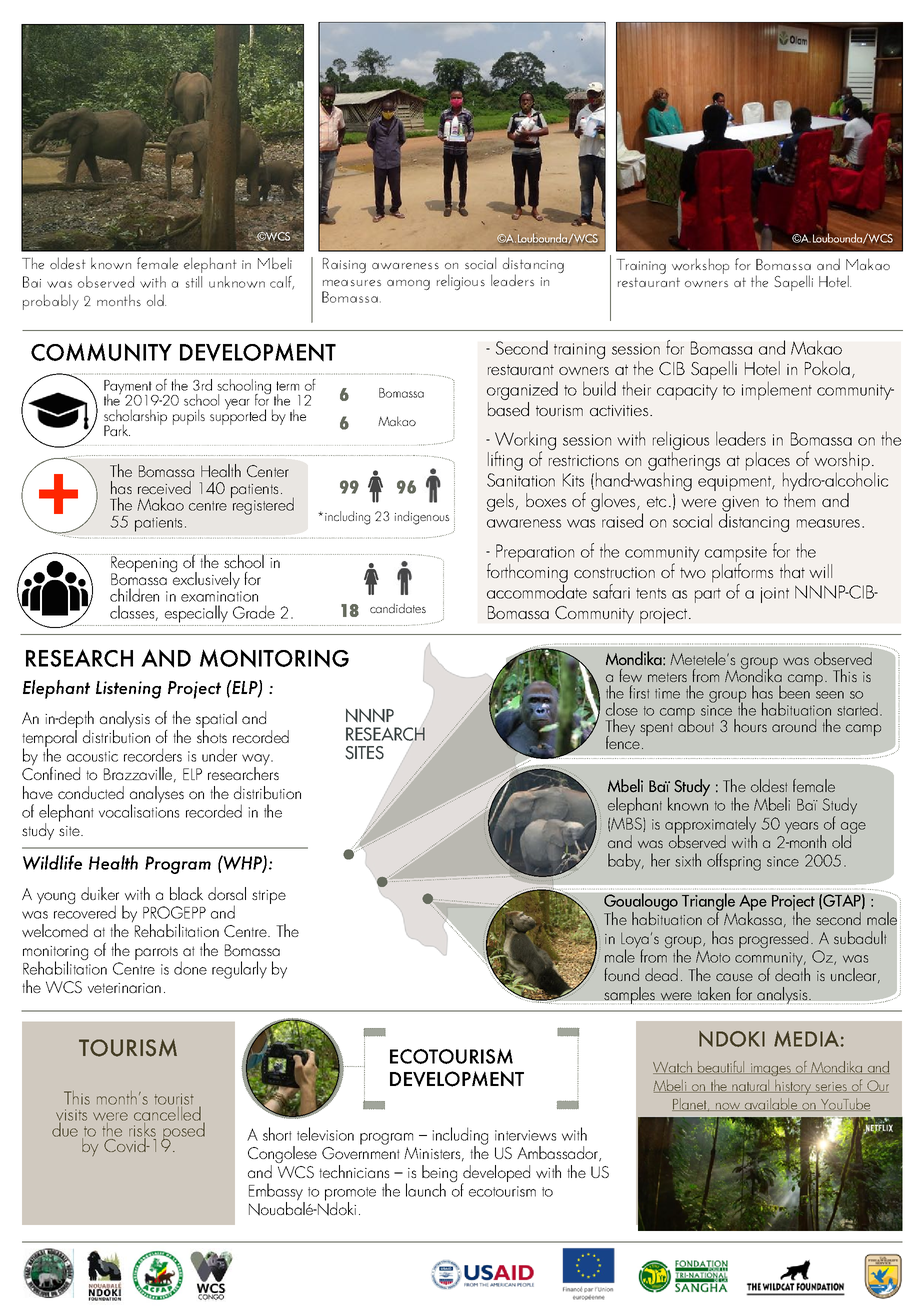 This page has width=924, height=1308. I want to click on available, so click(771, 1104).
